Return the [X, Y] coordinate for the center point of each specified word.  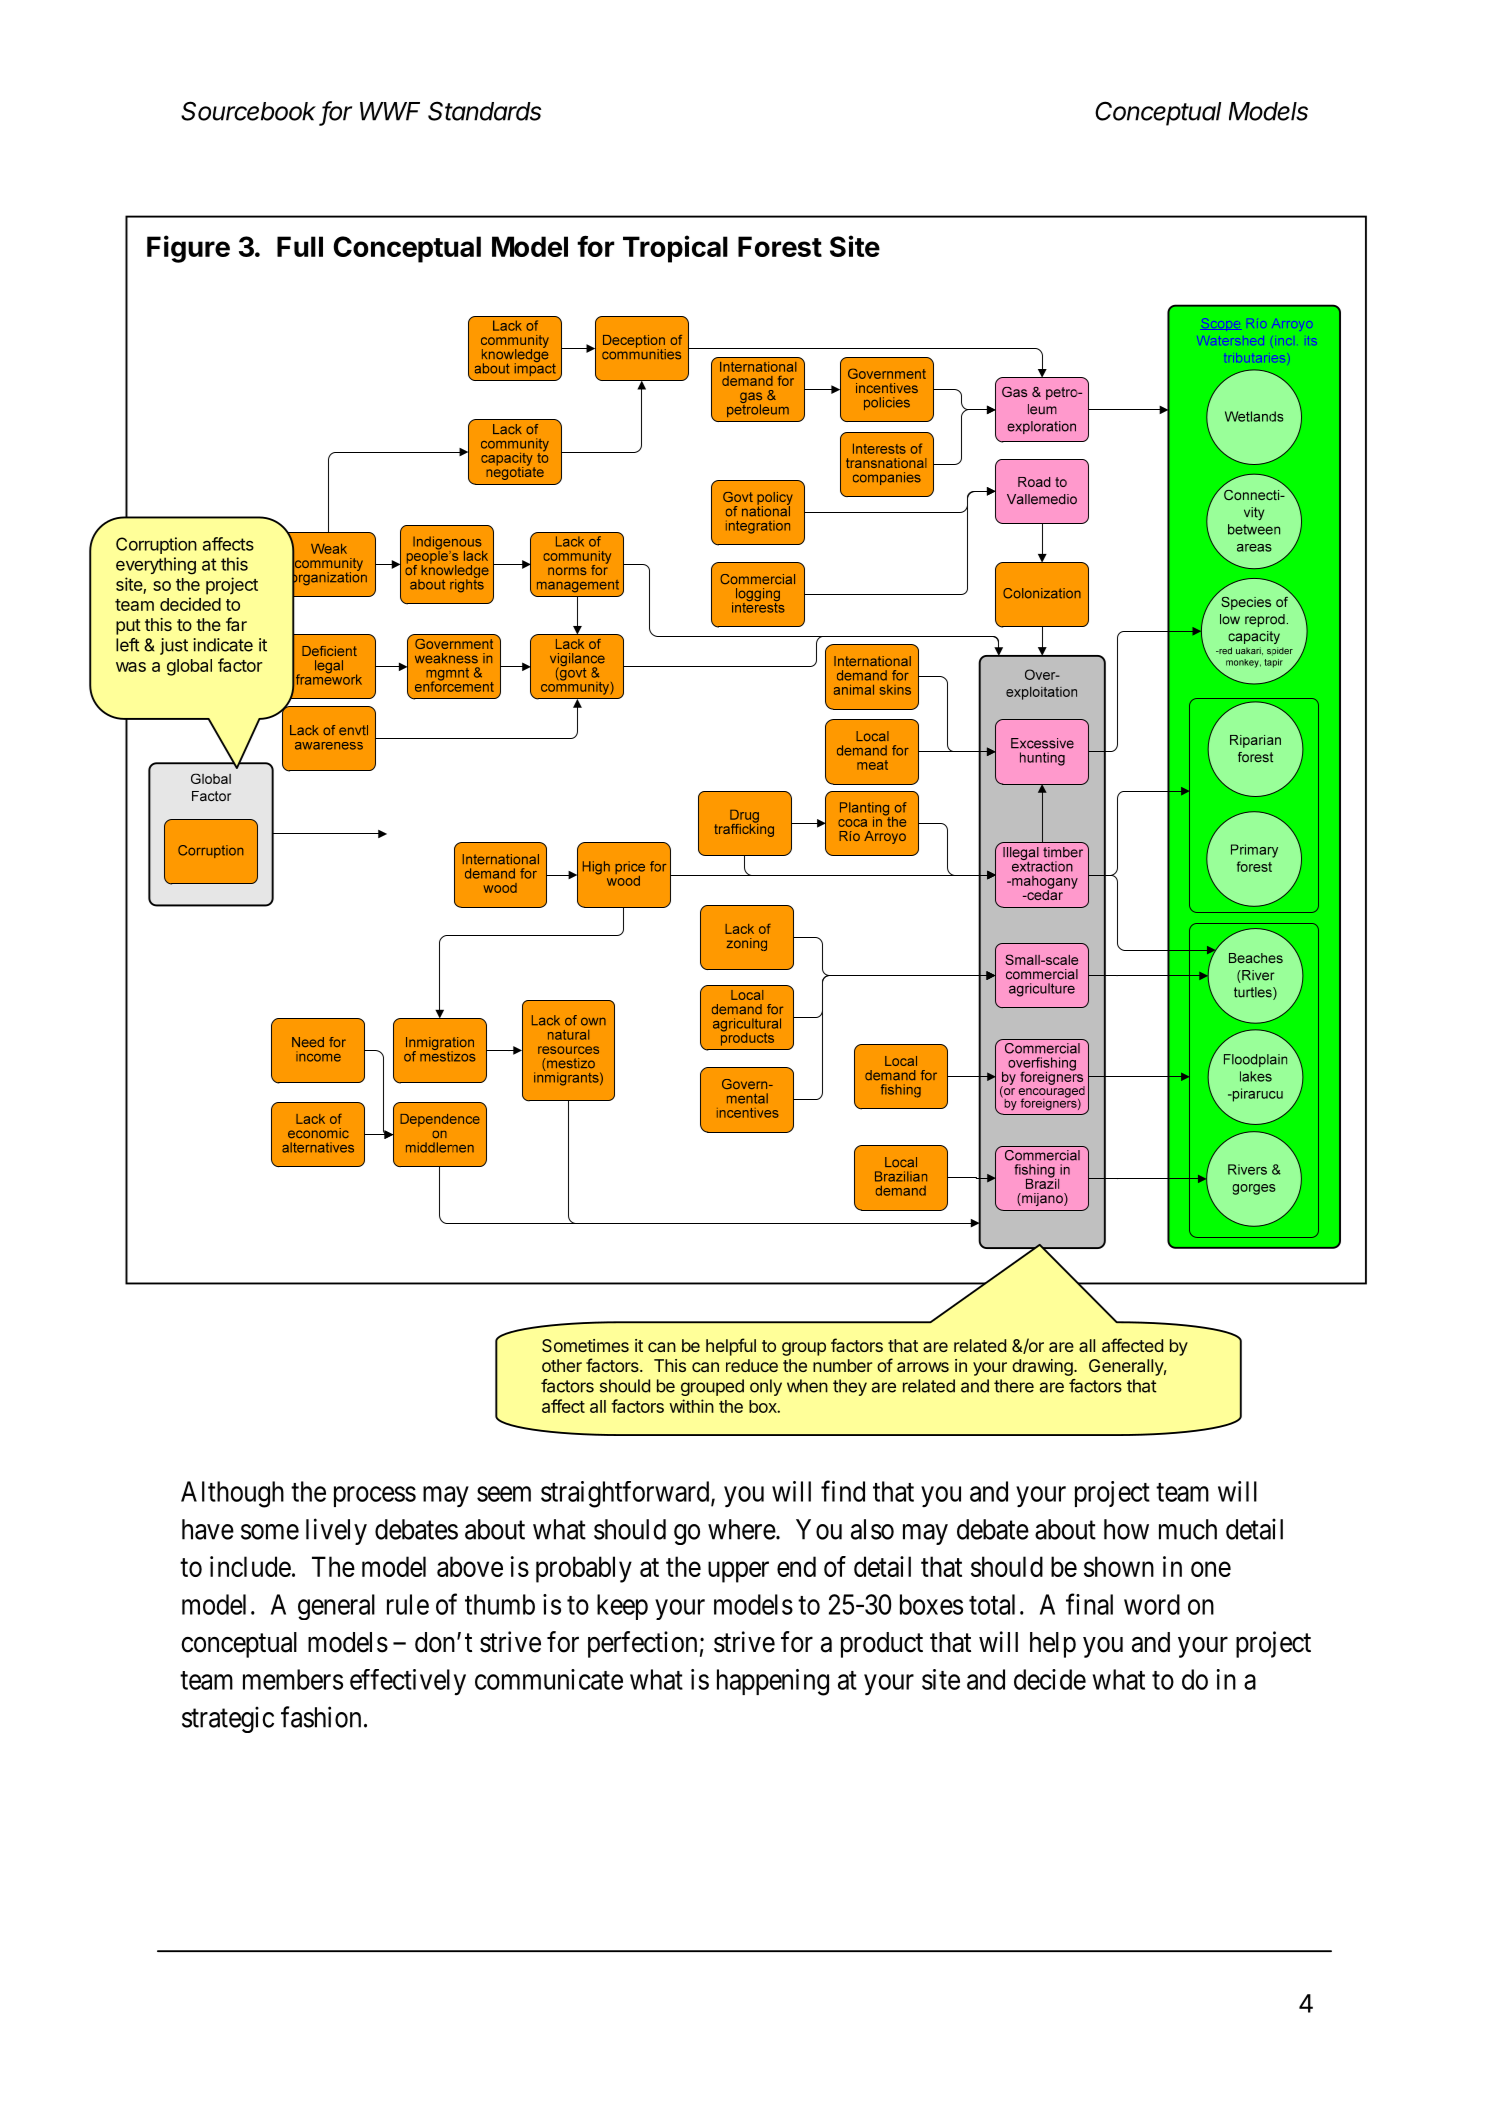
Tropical [675, 249]
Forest [780, 246]
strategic [228, 1719]
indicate [223, 645]
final [1089, 1604]
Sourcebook [248, 111]
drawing [1043, 1367]
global [189, 667]
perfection [642, 1644]
